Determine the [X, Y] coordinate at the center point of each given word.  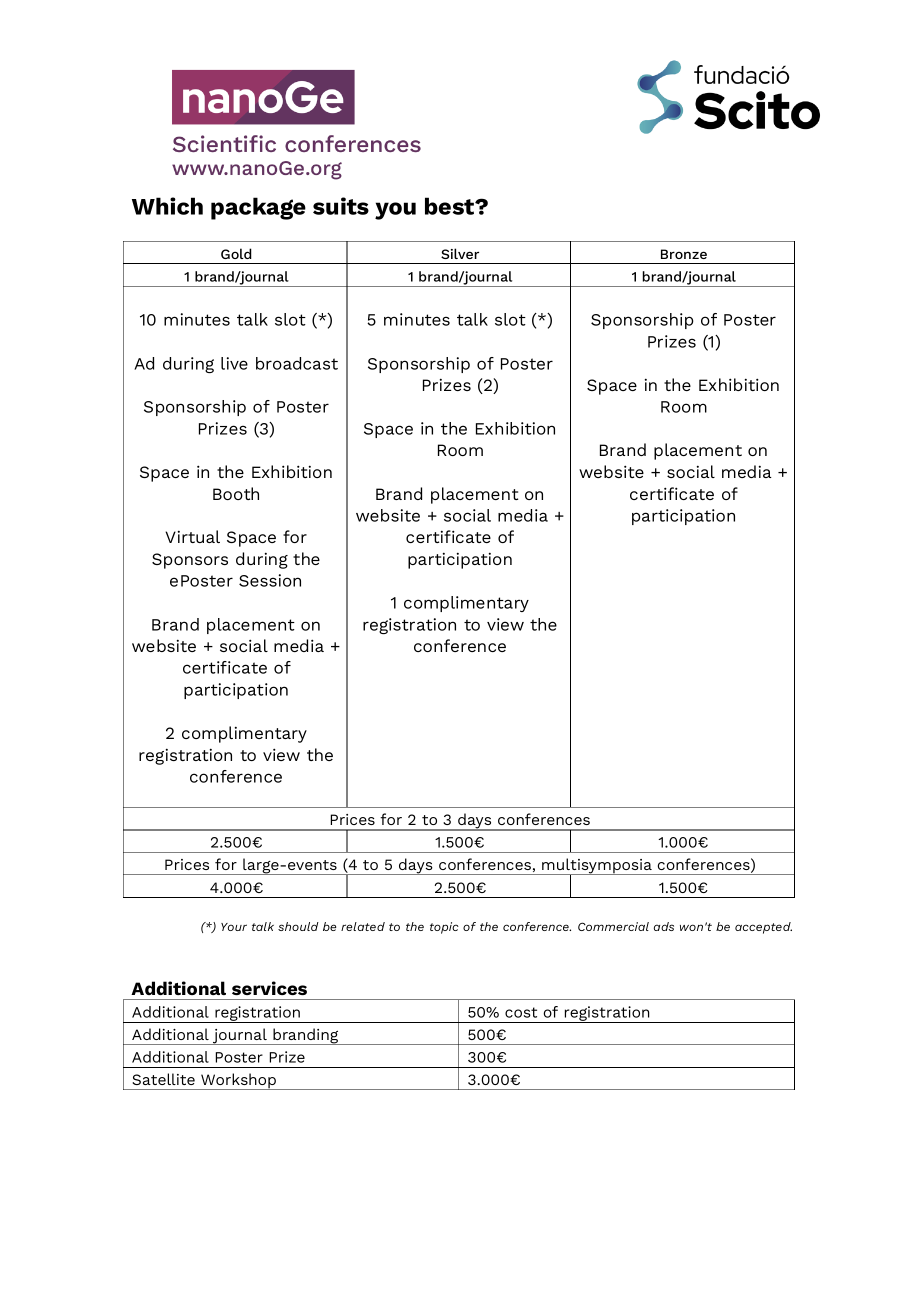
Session [270, 580]
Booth [236, 493]
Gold [236, 253]
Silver [460, 253]
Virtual [192, 536]
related [363, 926]
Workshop [238, 1081]
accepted [763, 928]
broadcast [297, 363]
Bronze [684, 254]
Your [234, 927]
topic [444, 928]
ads [664, 926]
